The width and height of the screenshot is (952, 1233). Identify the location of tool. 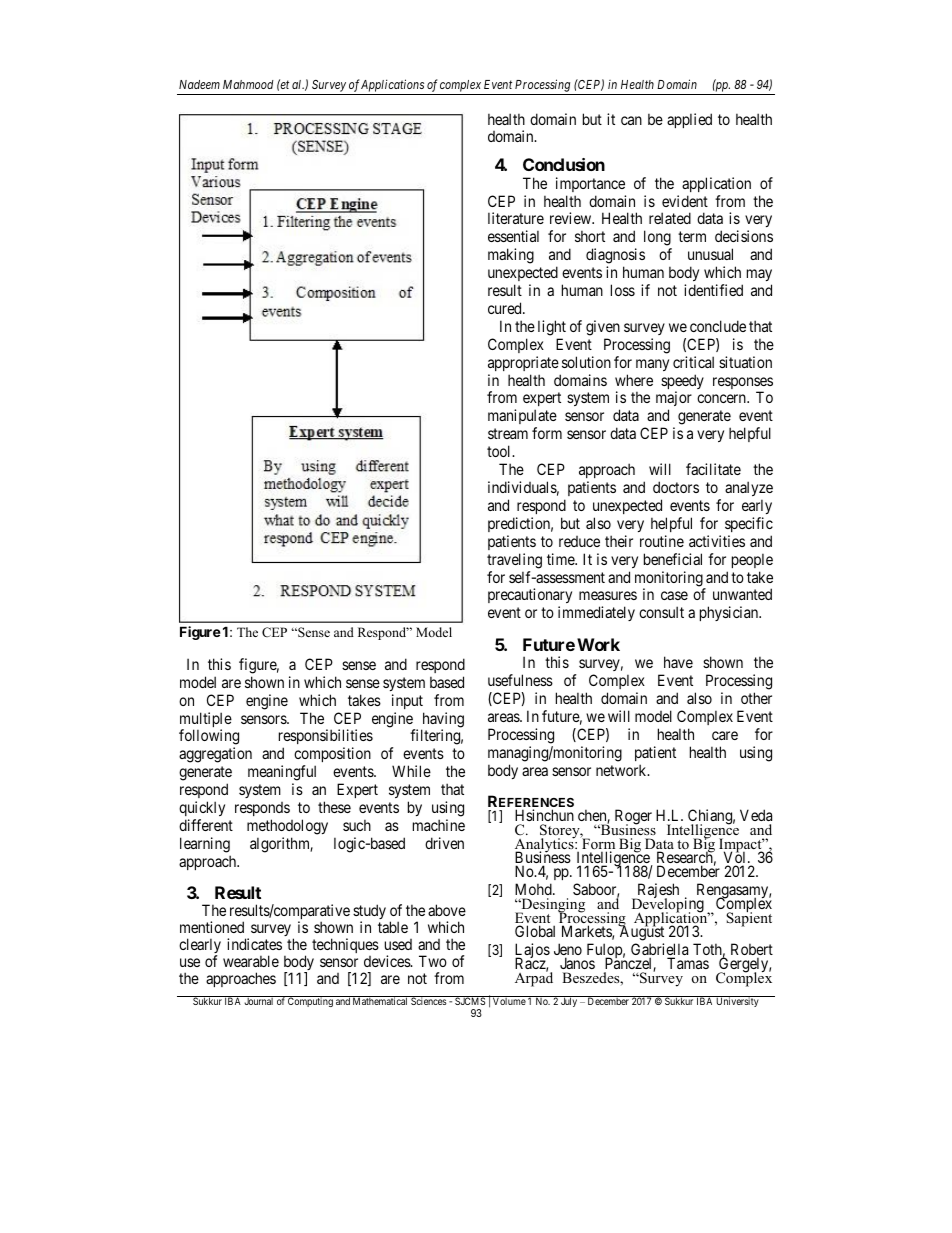
(500, 451).
